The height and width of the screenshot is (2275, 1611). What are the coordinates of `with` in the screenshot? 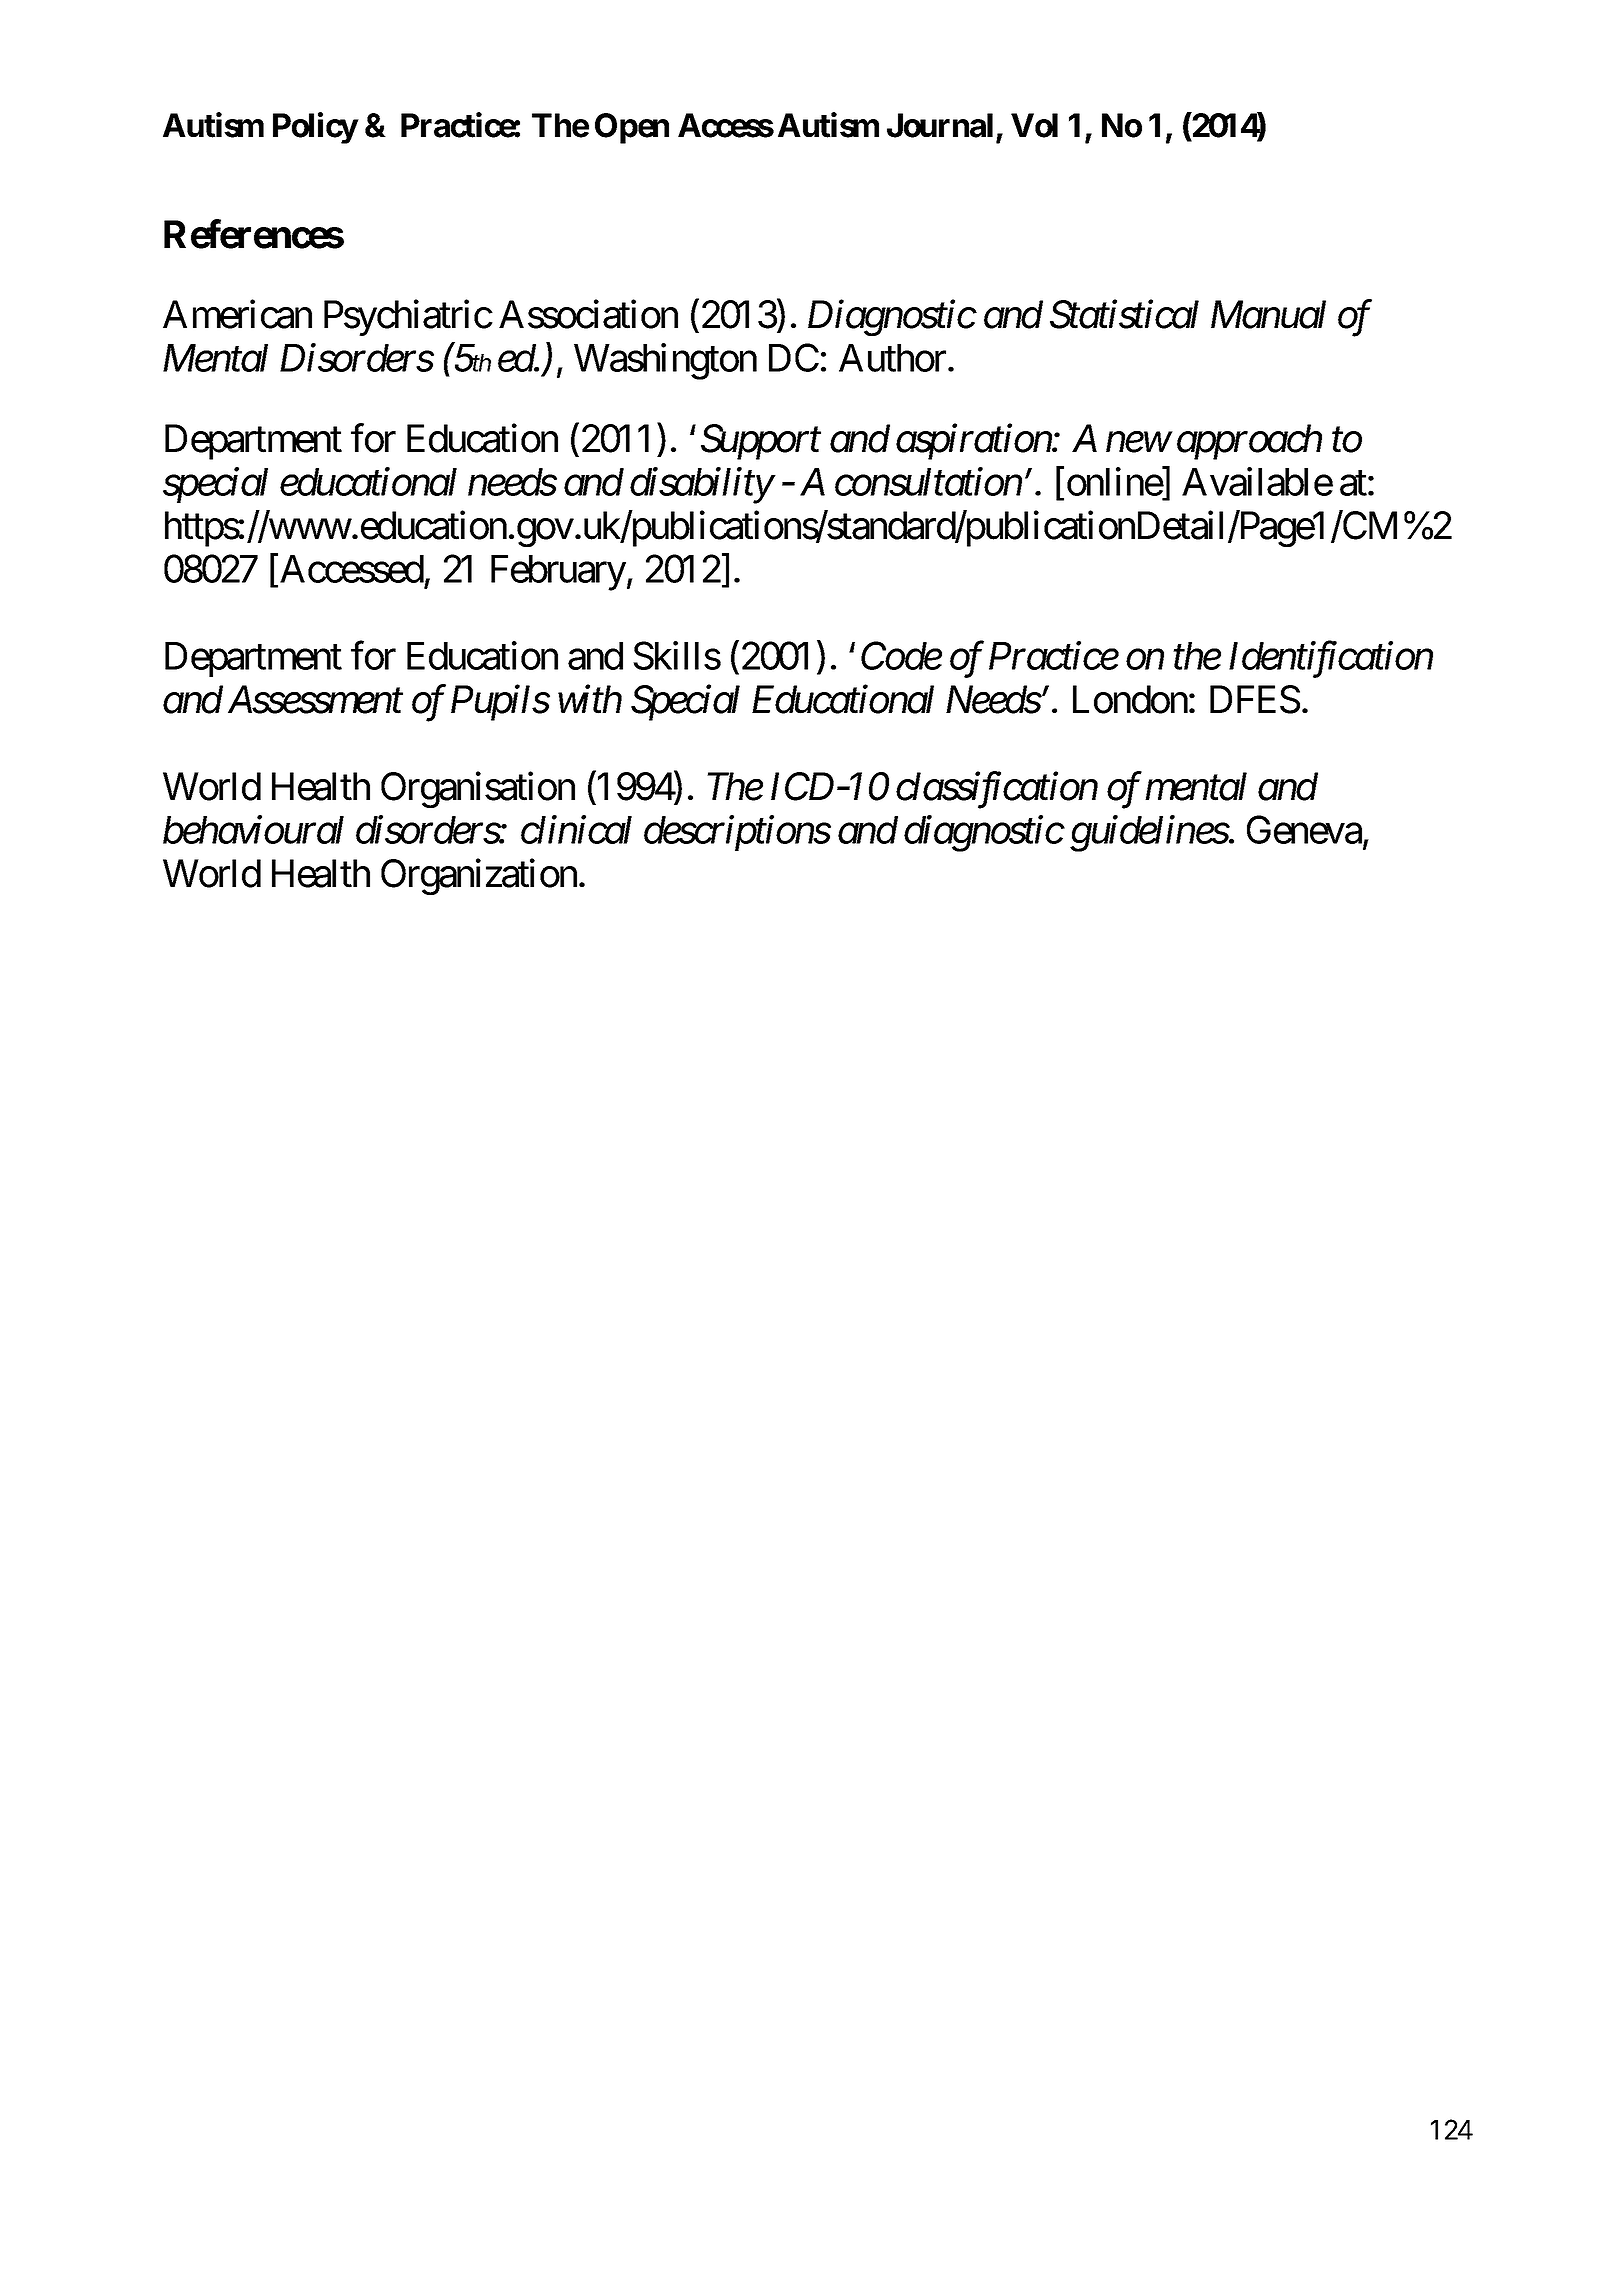 It's located at (590, 699).
